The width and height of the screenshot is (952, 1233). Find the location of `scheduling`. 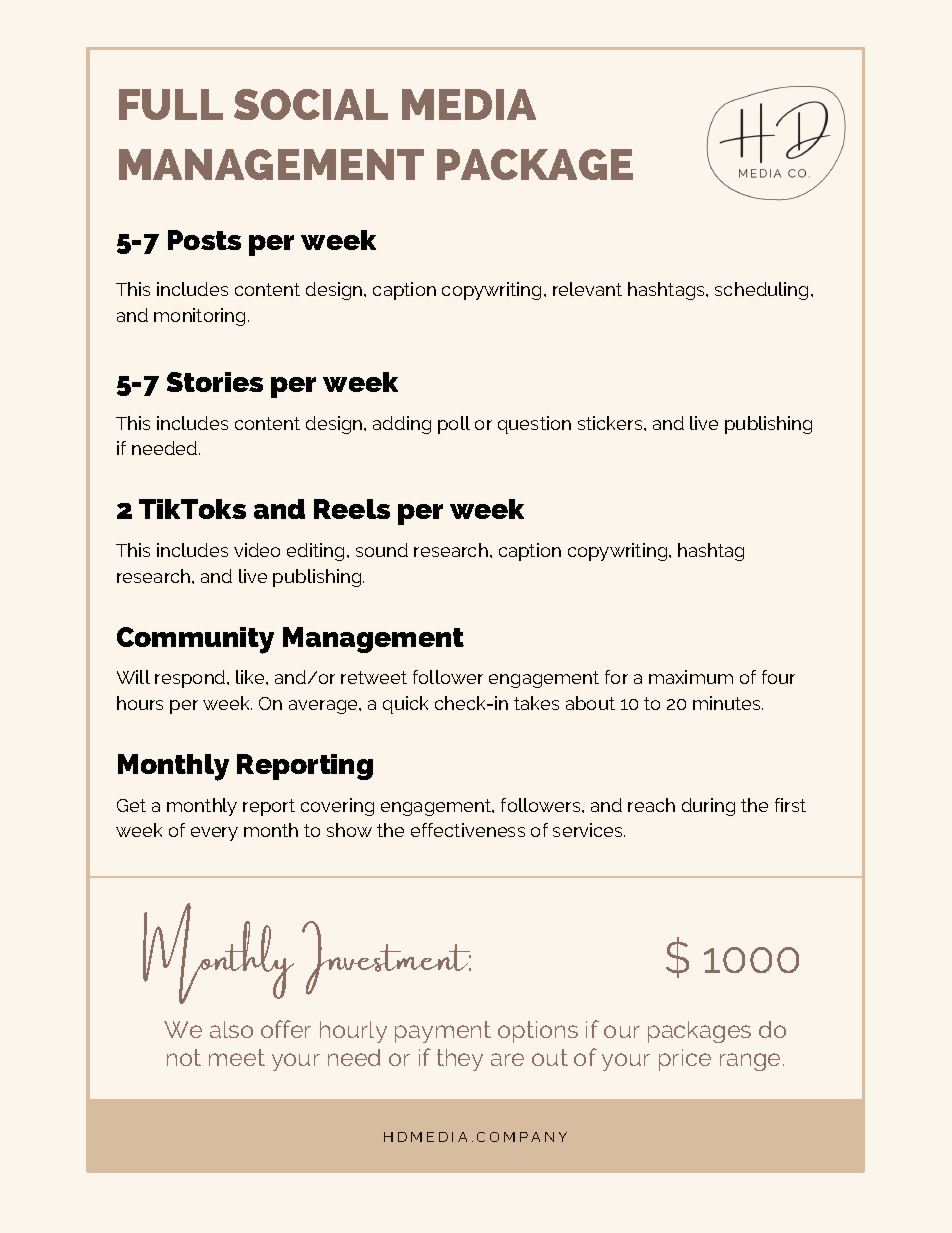

scheduling is located at coordinates (761, 291).
